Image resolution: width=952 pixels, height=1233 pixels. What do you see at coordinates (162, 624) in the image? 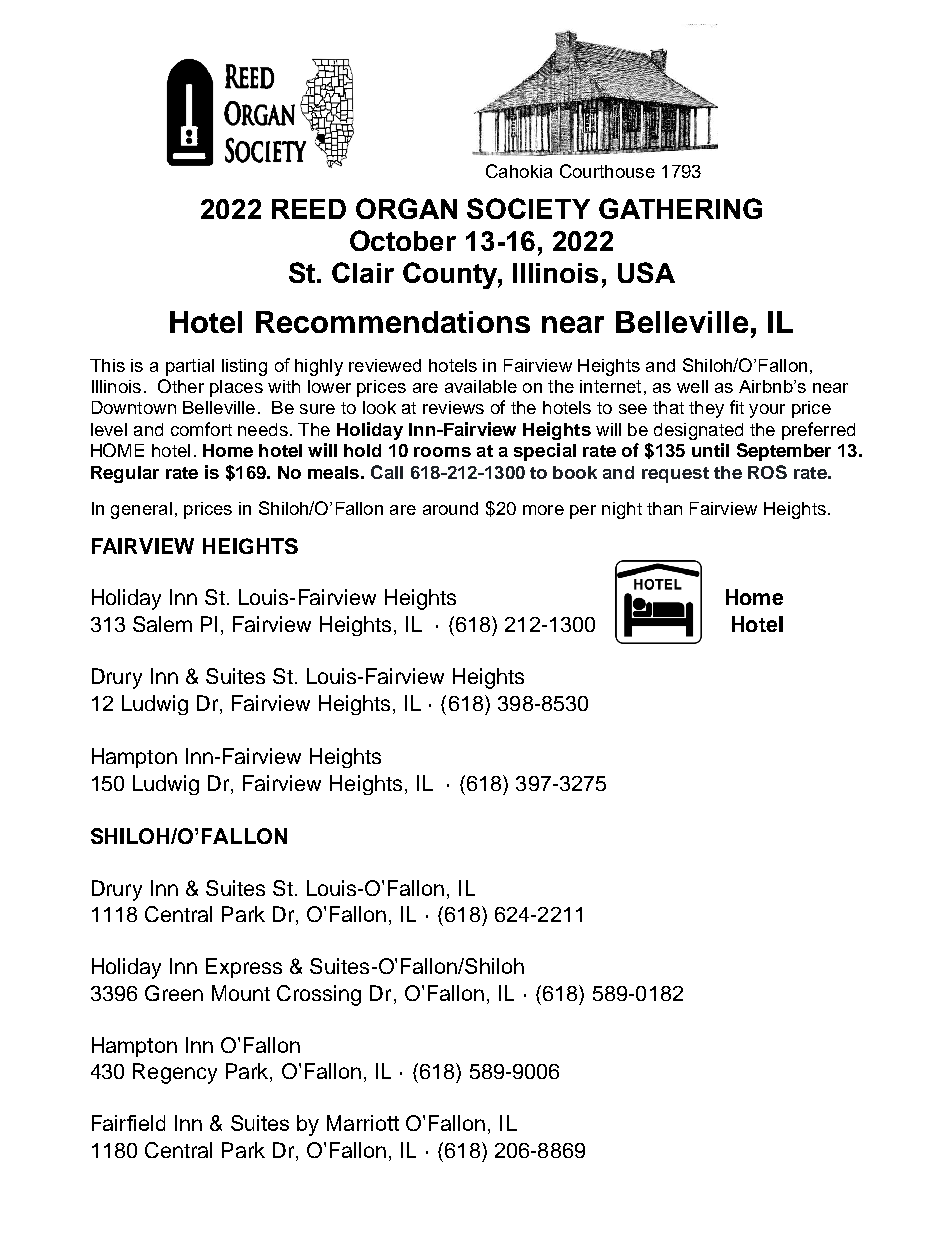
I see `Salem` at bounding box center [162, 624].
